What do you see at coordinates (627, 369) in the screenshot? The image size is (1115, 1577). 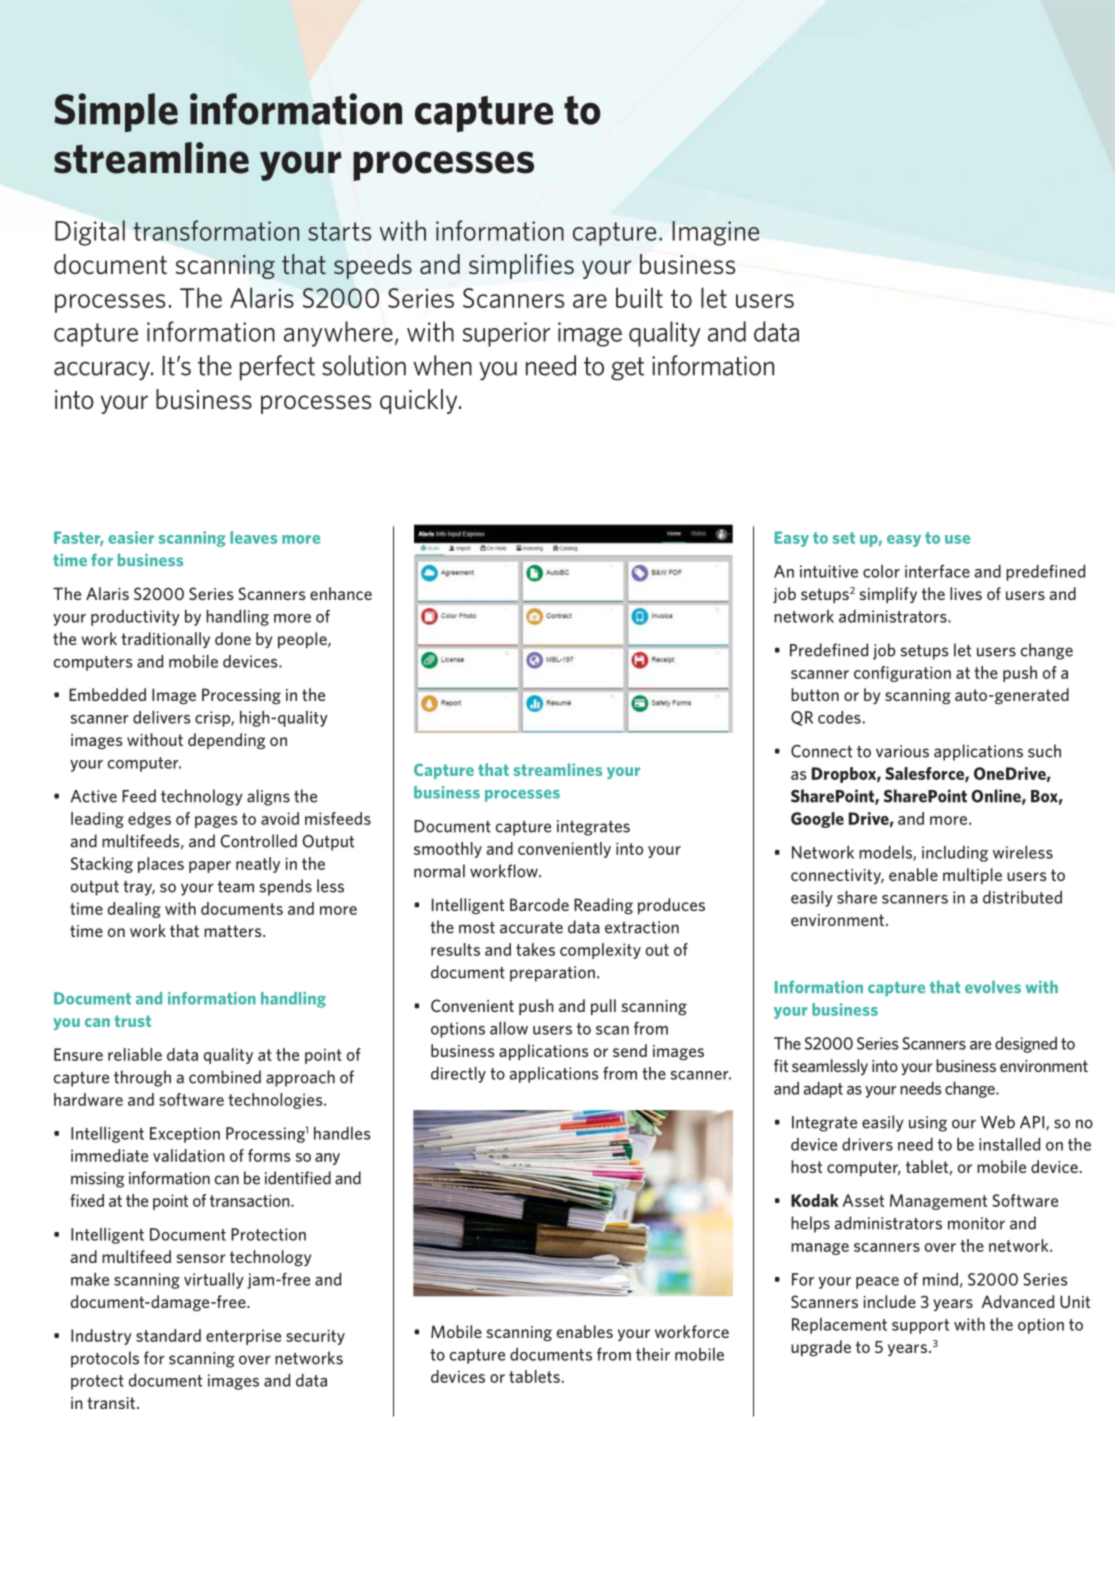 I see `get` at bounding box center [627, 369].
